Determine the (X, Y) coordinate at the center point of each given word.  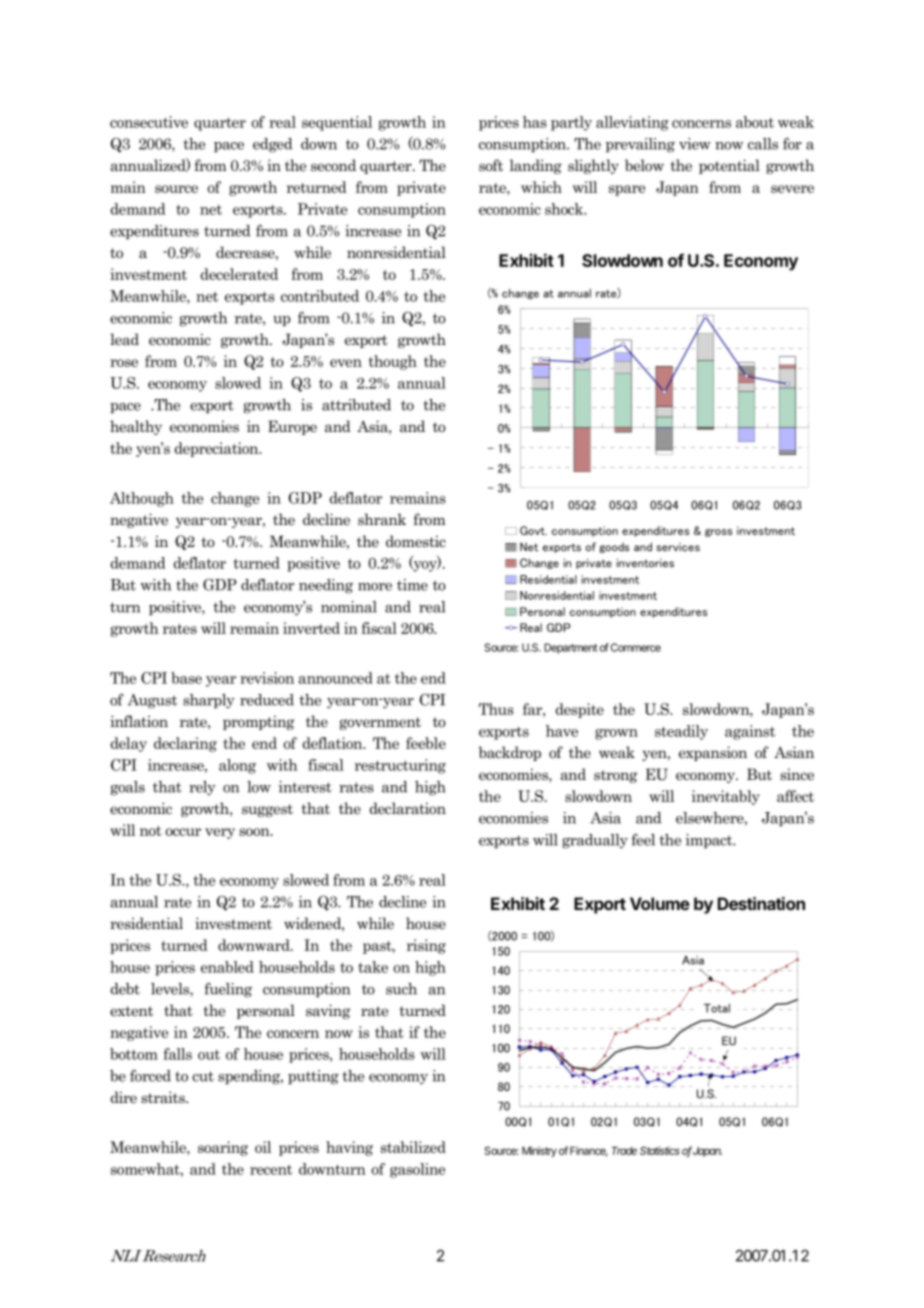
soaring (223, 1148)
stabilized (413, 1147)
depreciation (218, 449)
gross (718, 533)
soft (491, 165)
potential (729, 166)
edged (272, 145)
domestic (416, 541)
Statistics (660, 1150)
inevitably (726, 797)
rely (202, 788)
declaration (408, 808)
